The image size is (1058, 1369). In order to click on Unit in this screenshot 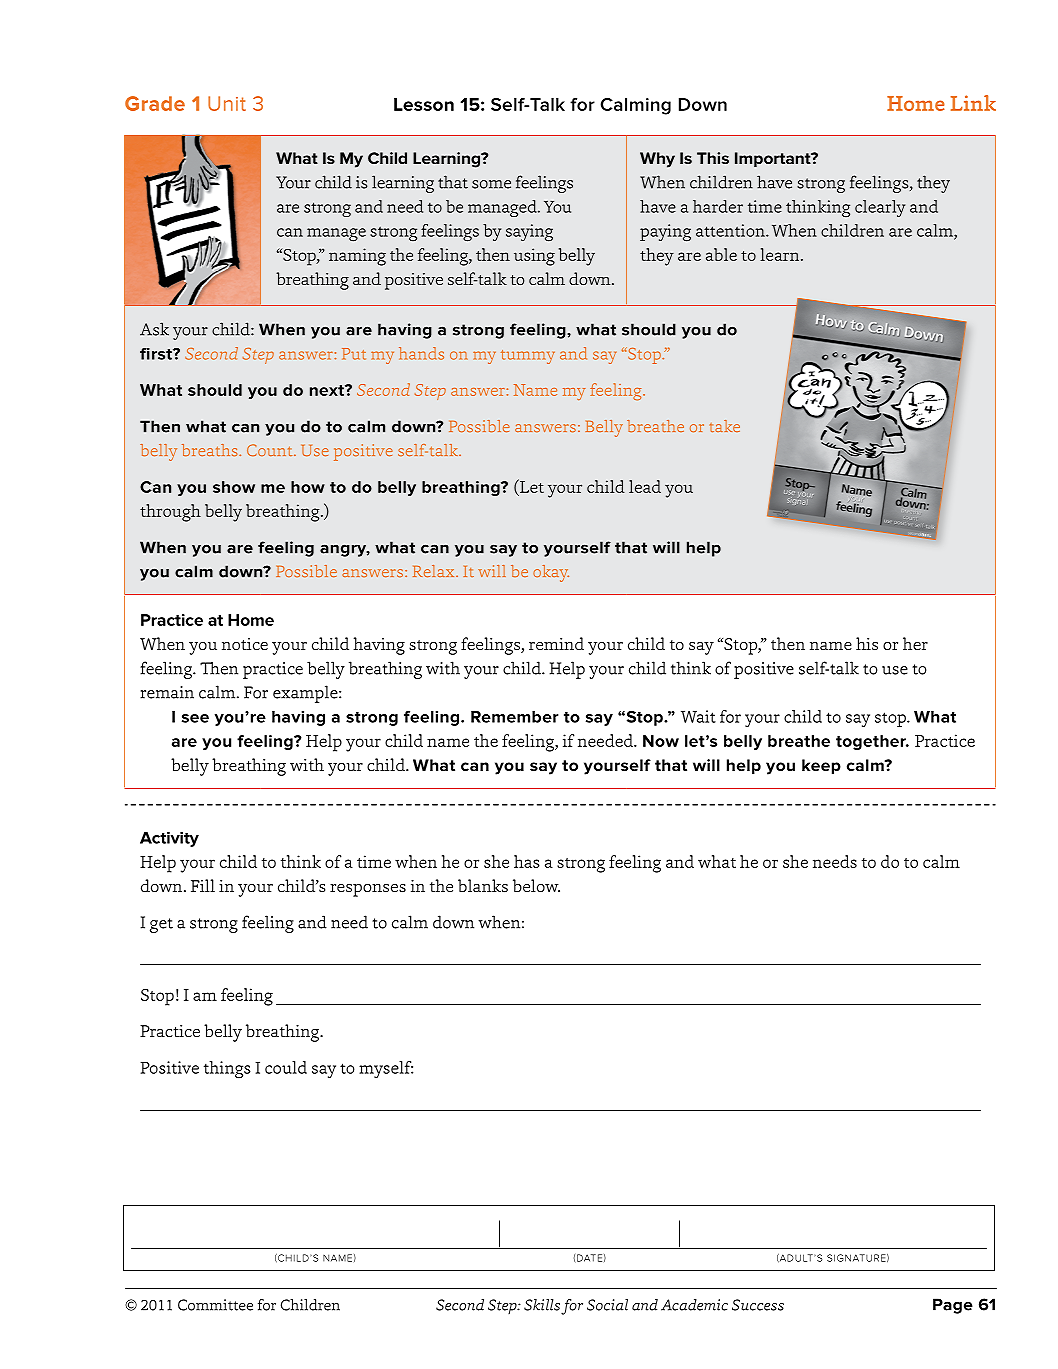, I will do `click(227, 103)`.
